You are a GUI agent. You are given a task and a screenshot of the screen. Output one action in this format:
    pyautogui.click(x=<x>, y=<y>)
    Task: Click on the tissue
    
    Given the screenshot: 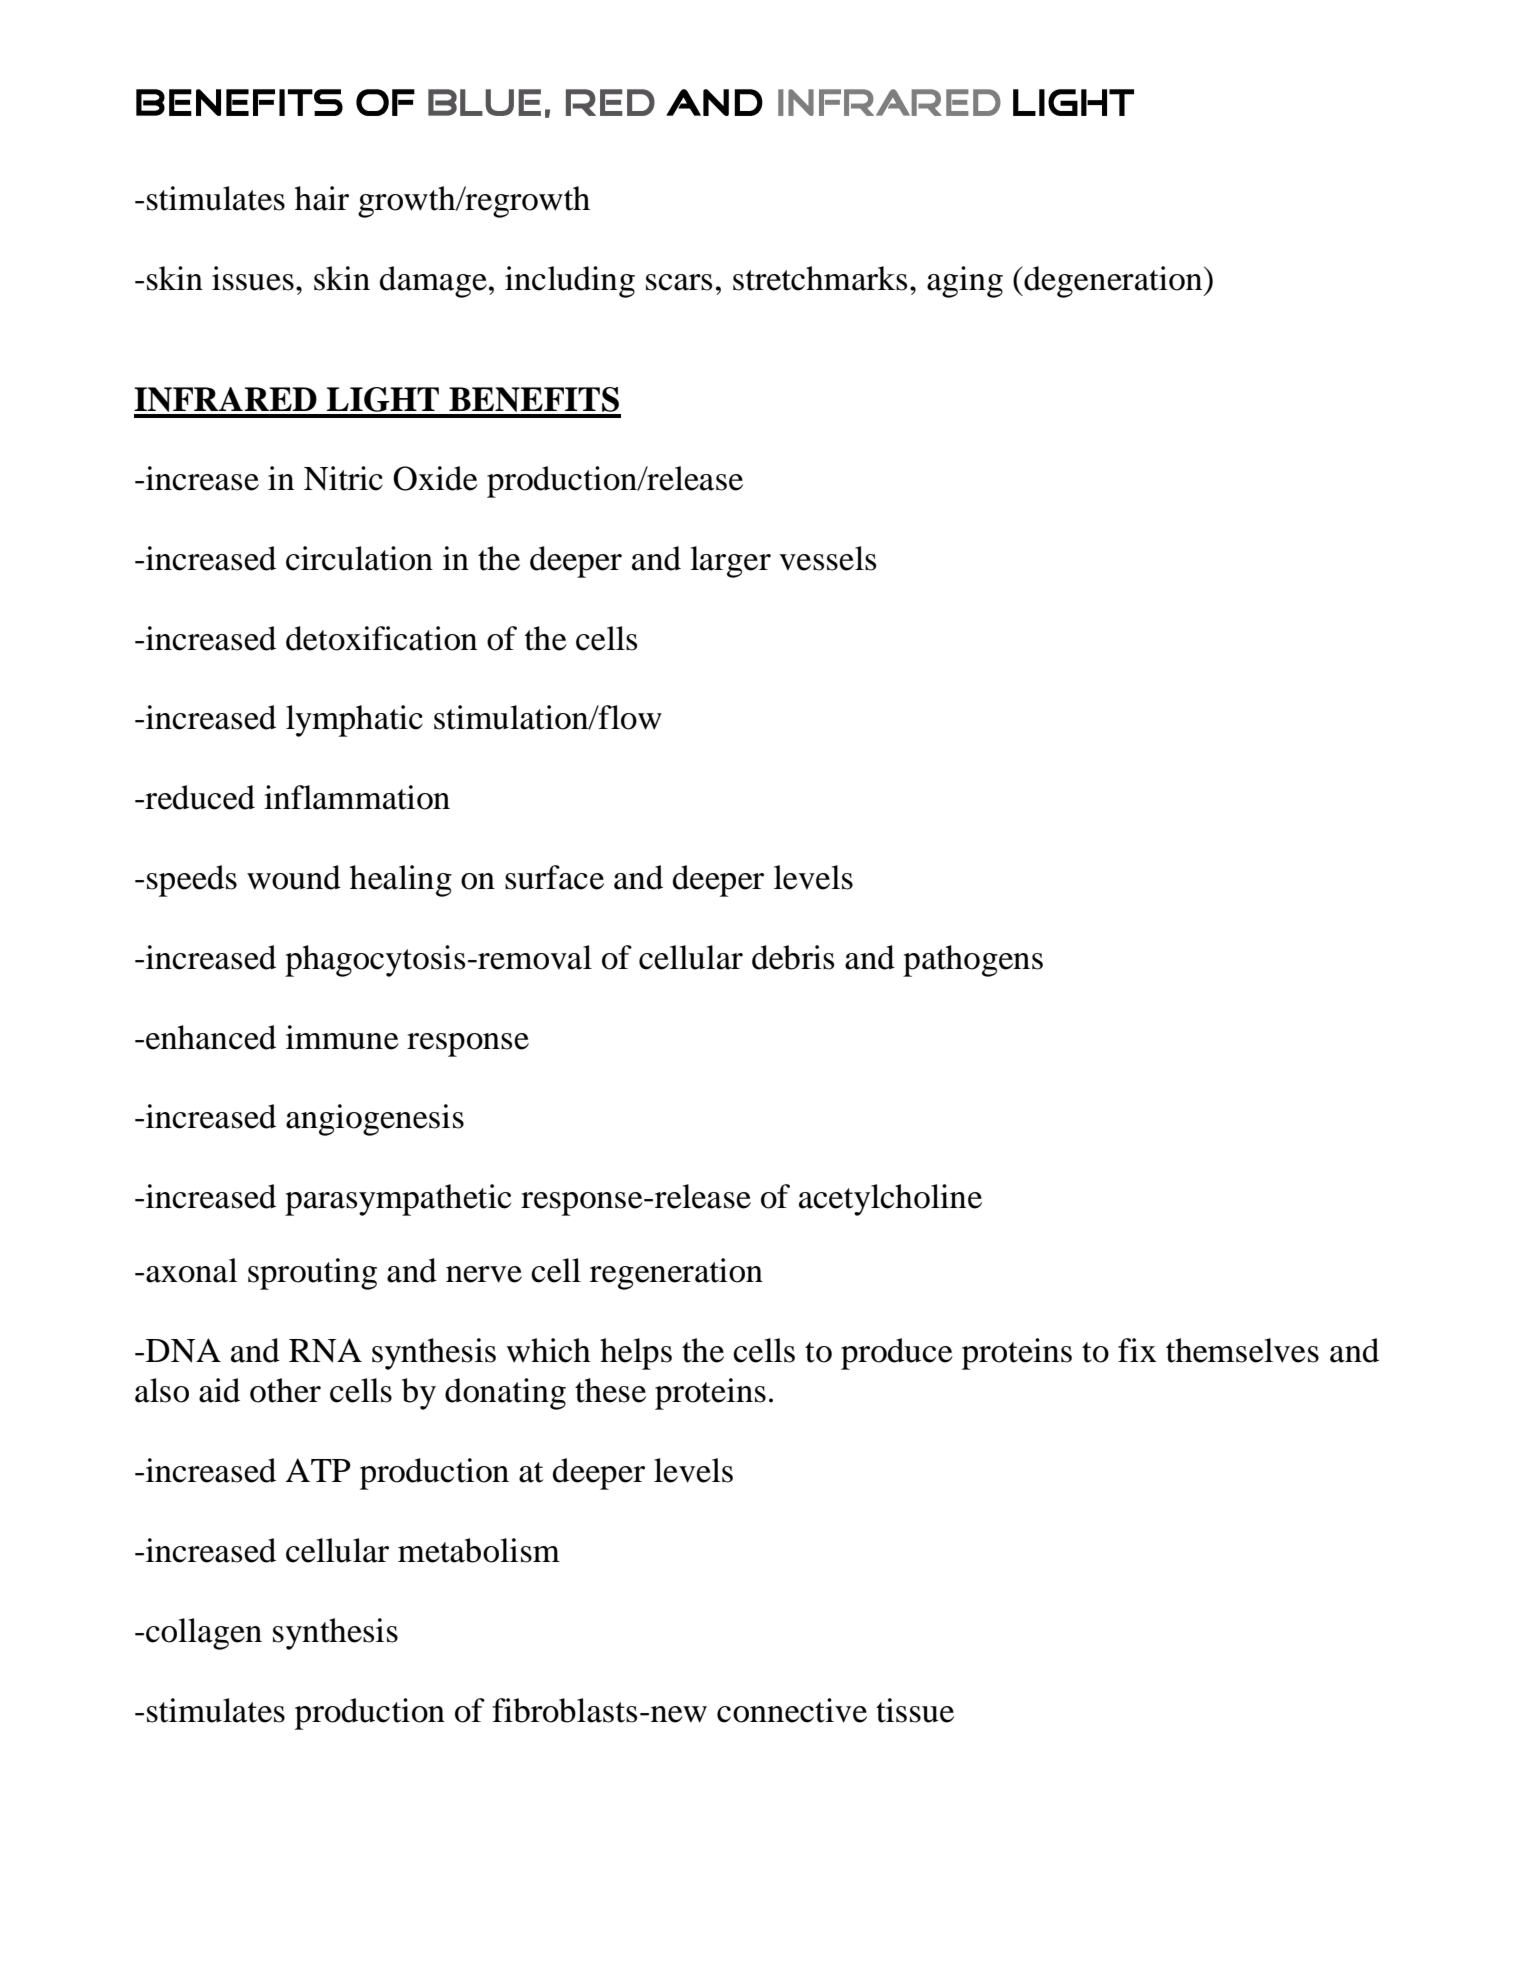 What is the action you would take?
    pyautogui.click(x=915, y=1710)
